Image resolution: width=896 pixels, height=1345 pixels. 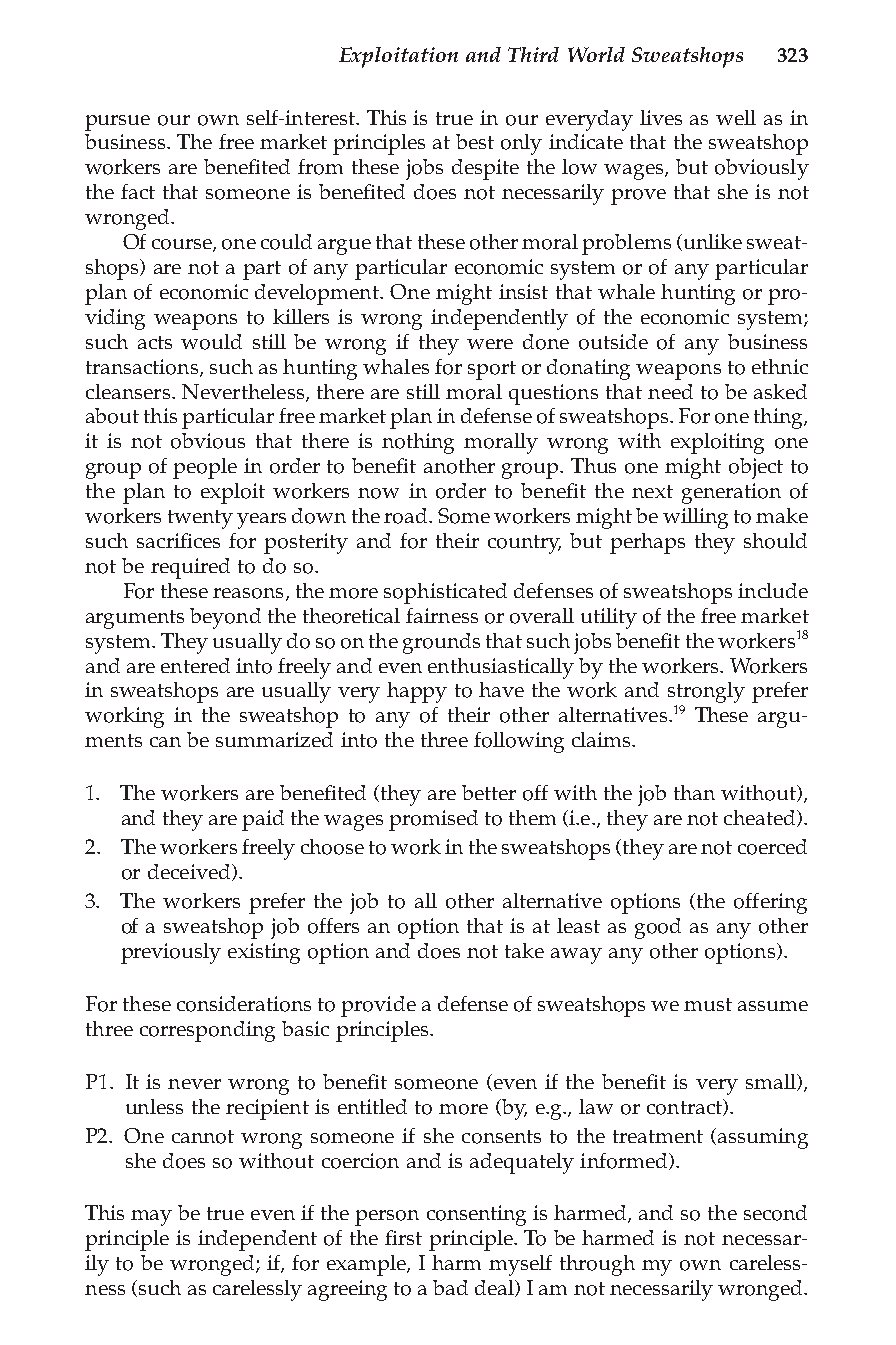 What do you see at coordinates (190, 872) in the screenshot?
I see `deceived` at bounding box center [190, 872].
